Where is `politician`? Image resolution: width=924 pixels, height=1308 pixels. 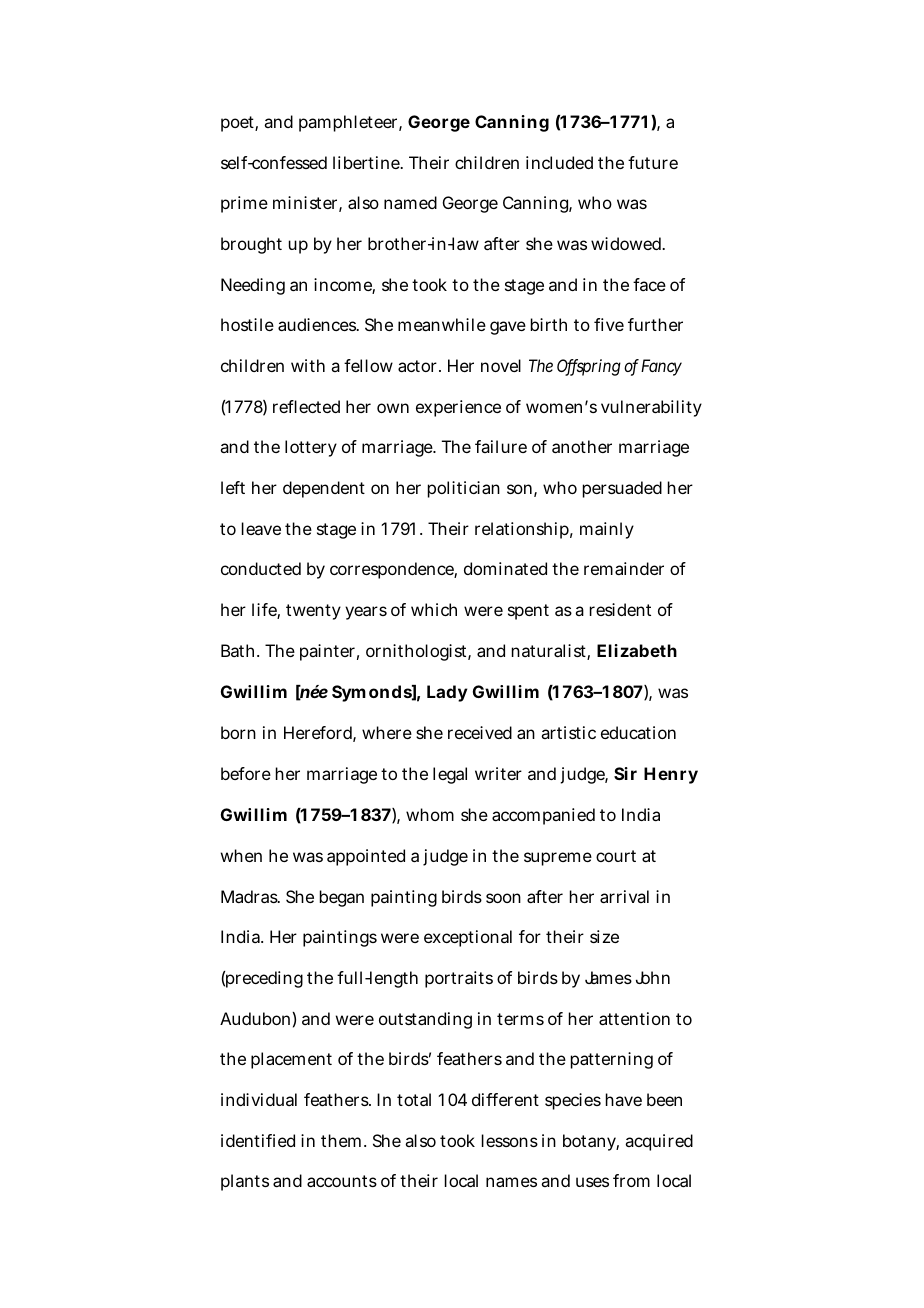 politician is located at coordinates (464, 489).
